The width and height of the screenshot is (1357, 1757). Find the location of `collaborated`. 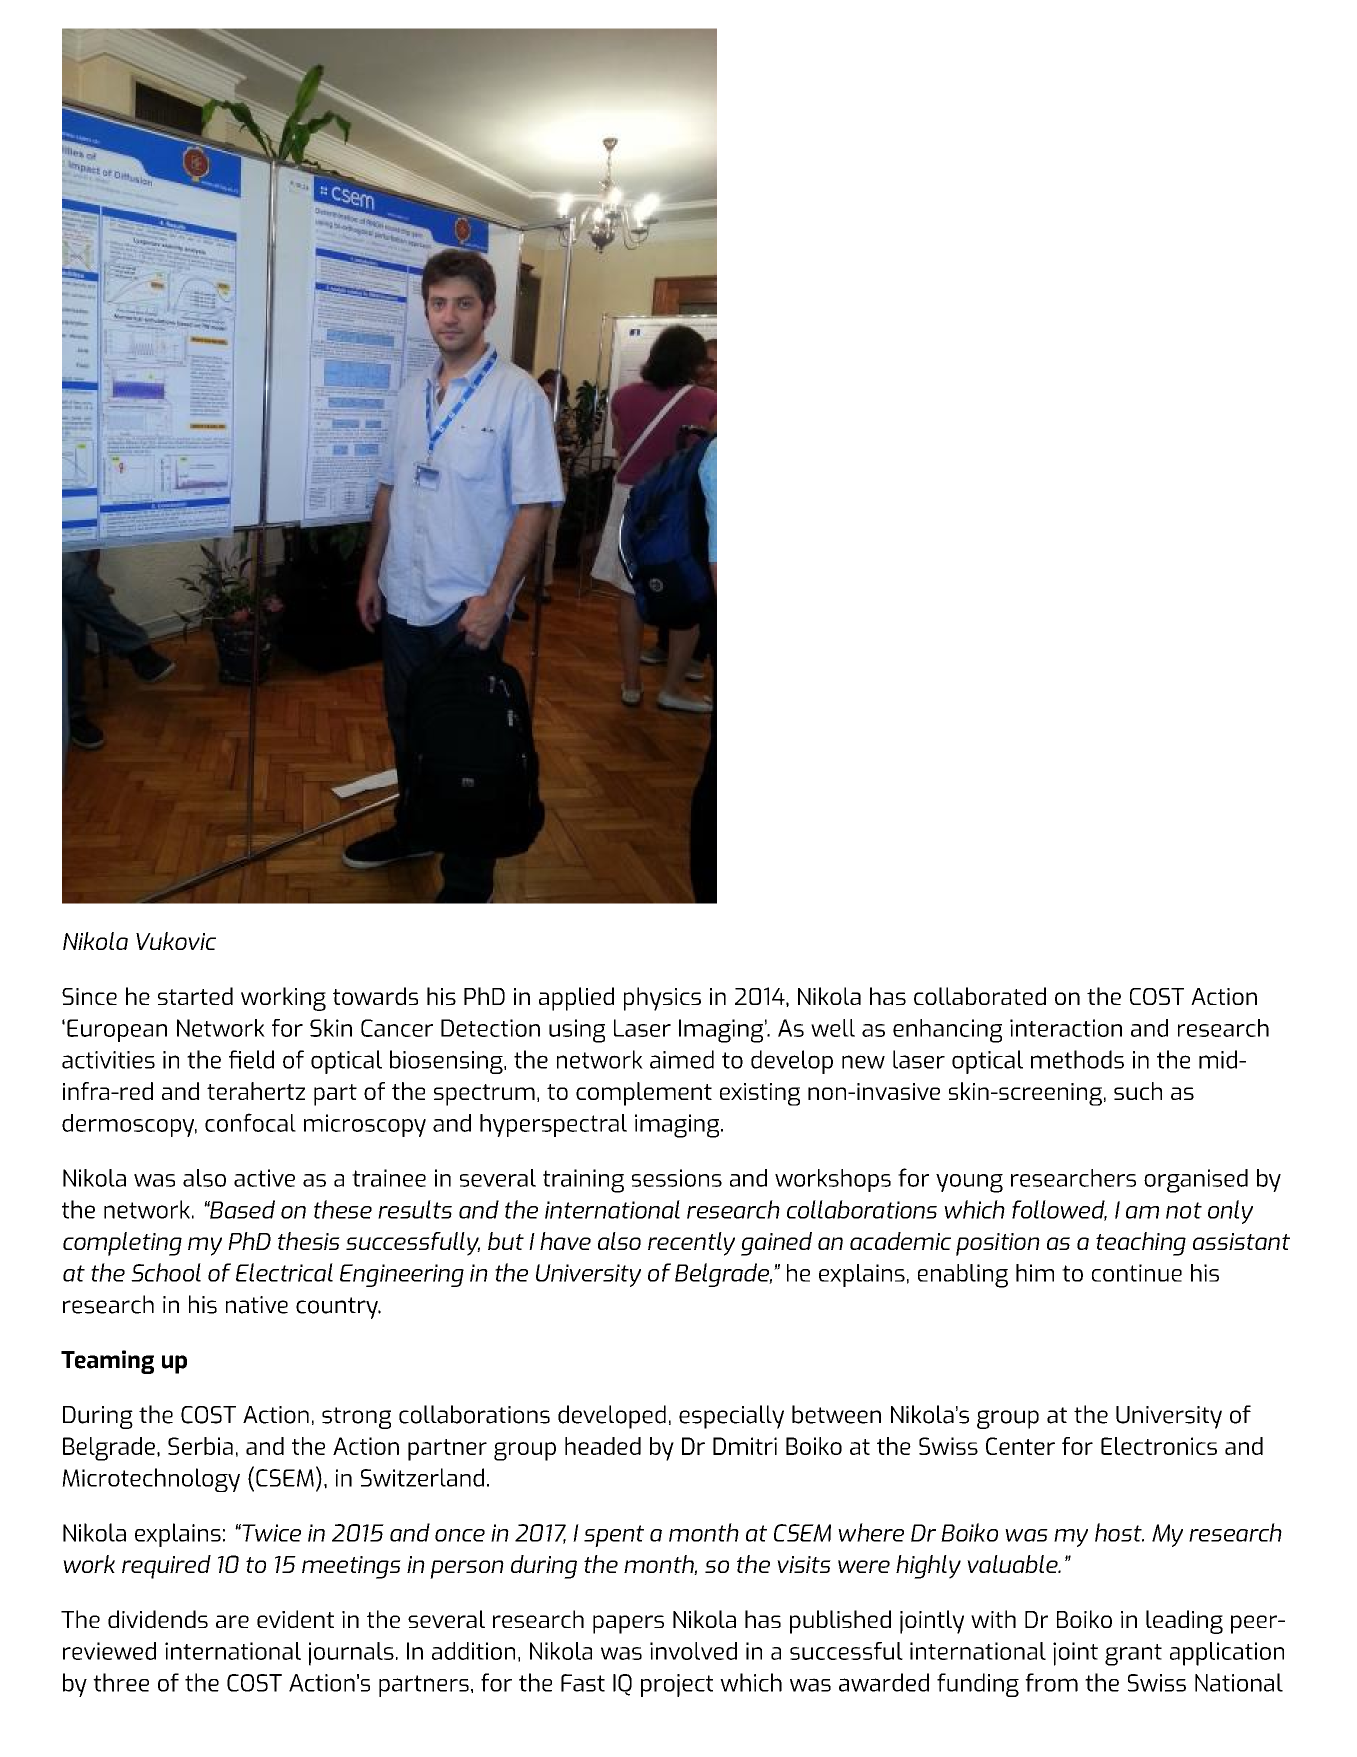

collaborated is located at coordinates (980, 996).
